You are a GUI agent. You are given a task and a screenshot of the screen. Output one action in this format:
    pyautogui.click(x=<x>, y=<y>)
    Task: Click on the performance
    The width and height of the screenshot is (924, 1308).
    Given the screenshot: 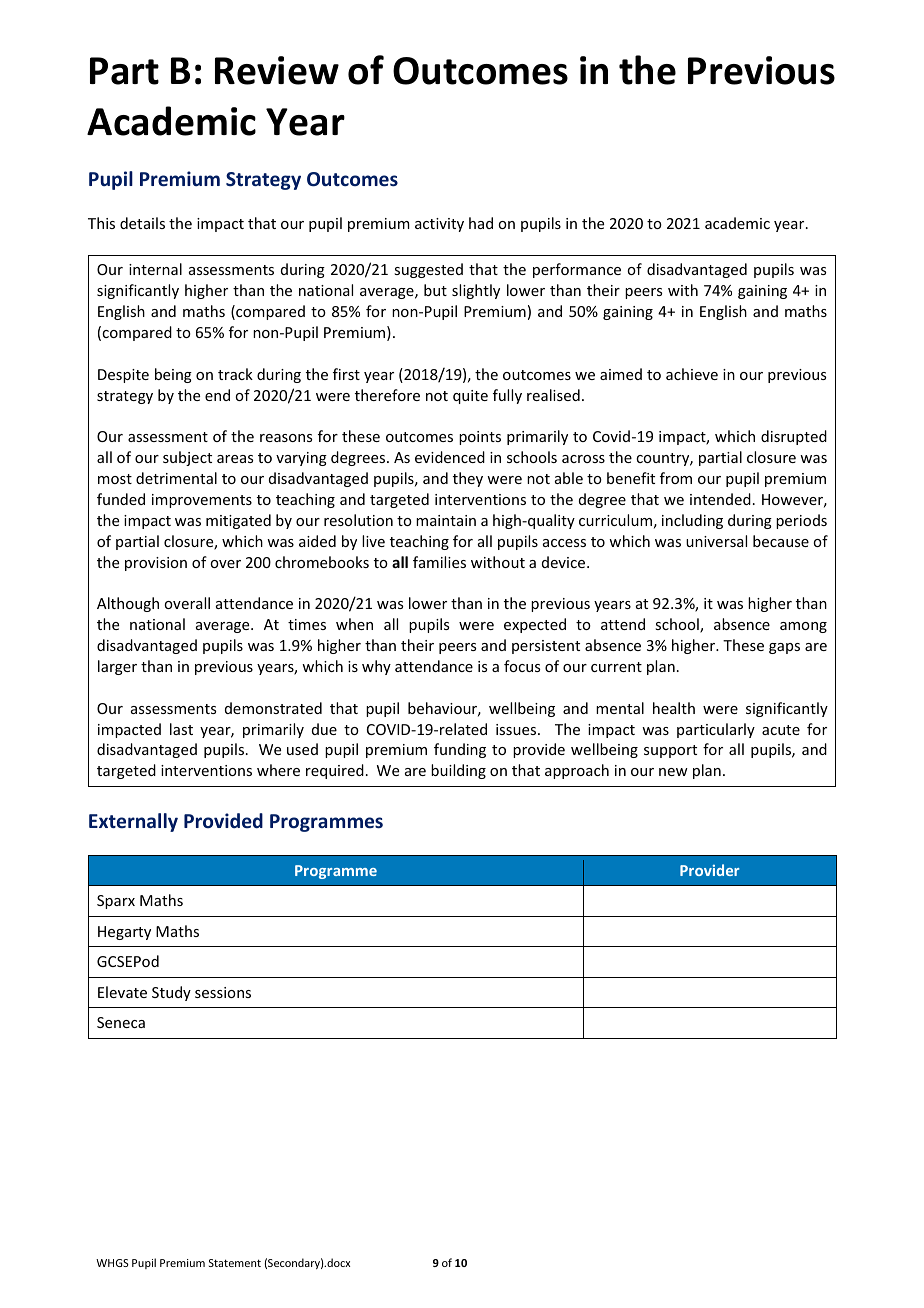 What is the action you would take?
    pyautogui.click(x=577, y=270)
